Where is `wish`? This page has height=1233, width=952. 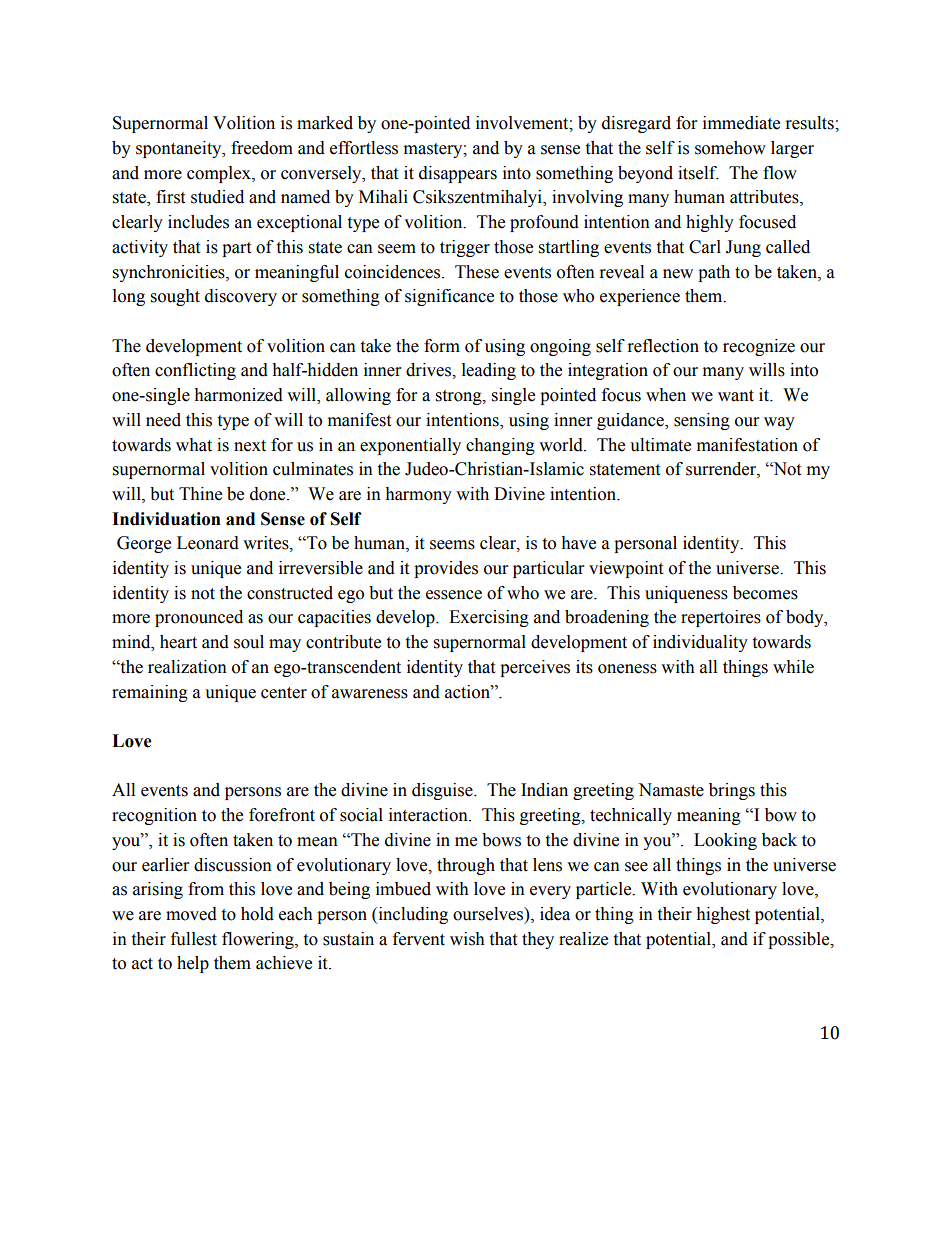 wish is located at coordinates (467, 939).
